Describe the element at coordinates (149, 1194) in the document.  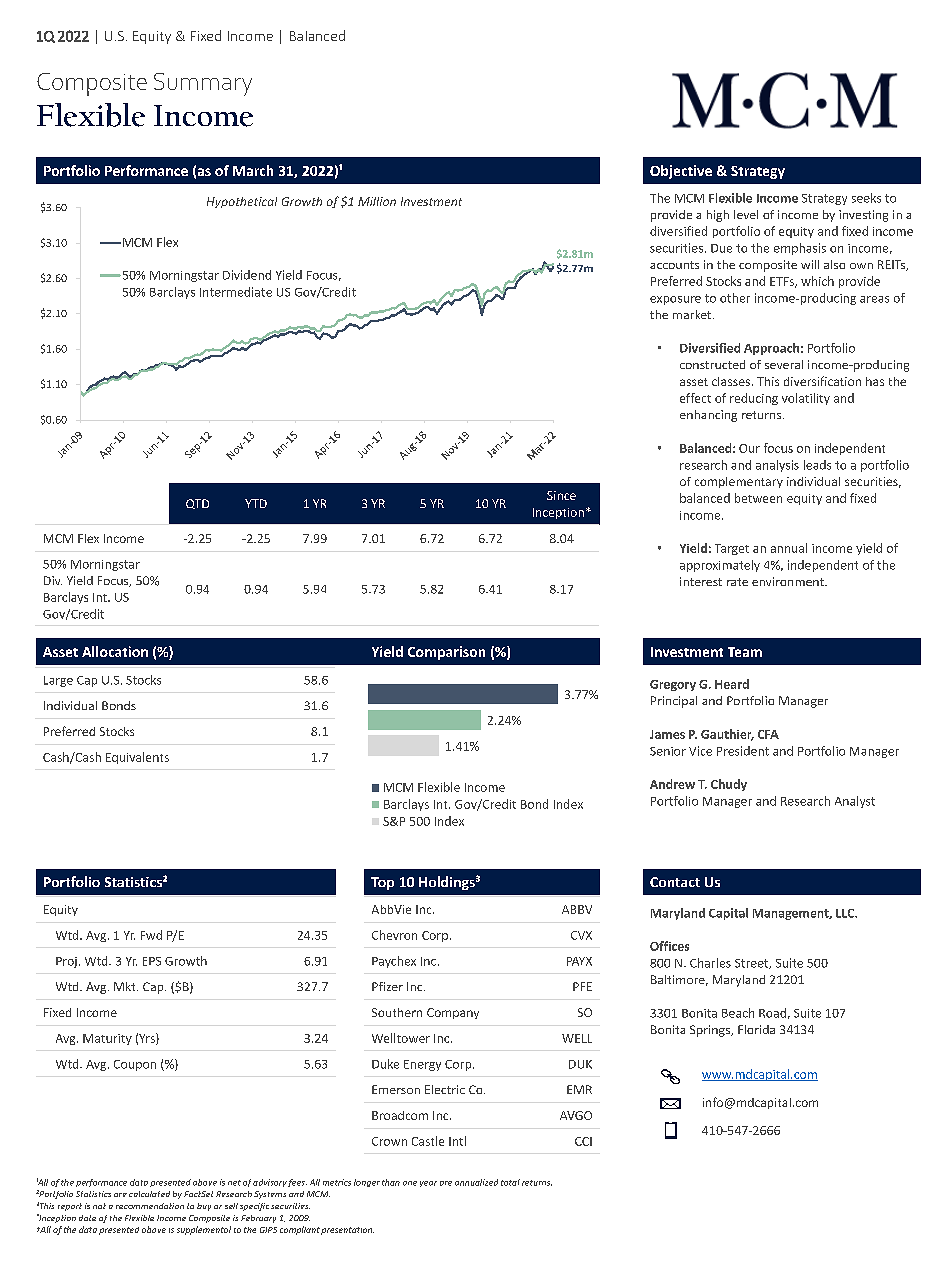
I see `calculated` at that location.
